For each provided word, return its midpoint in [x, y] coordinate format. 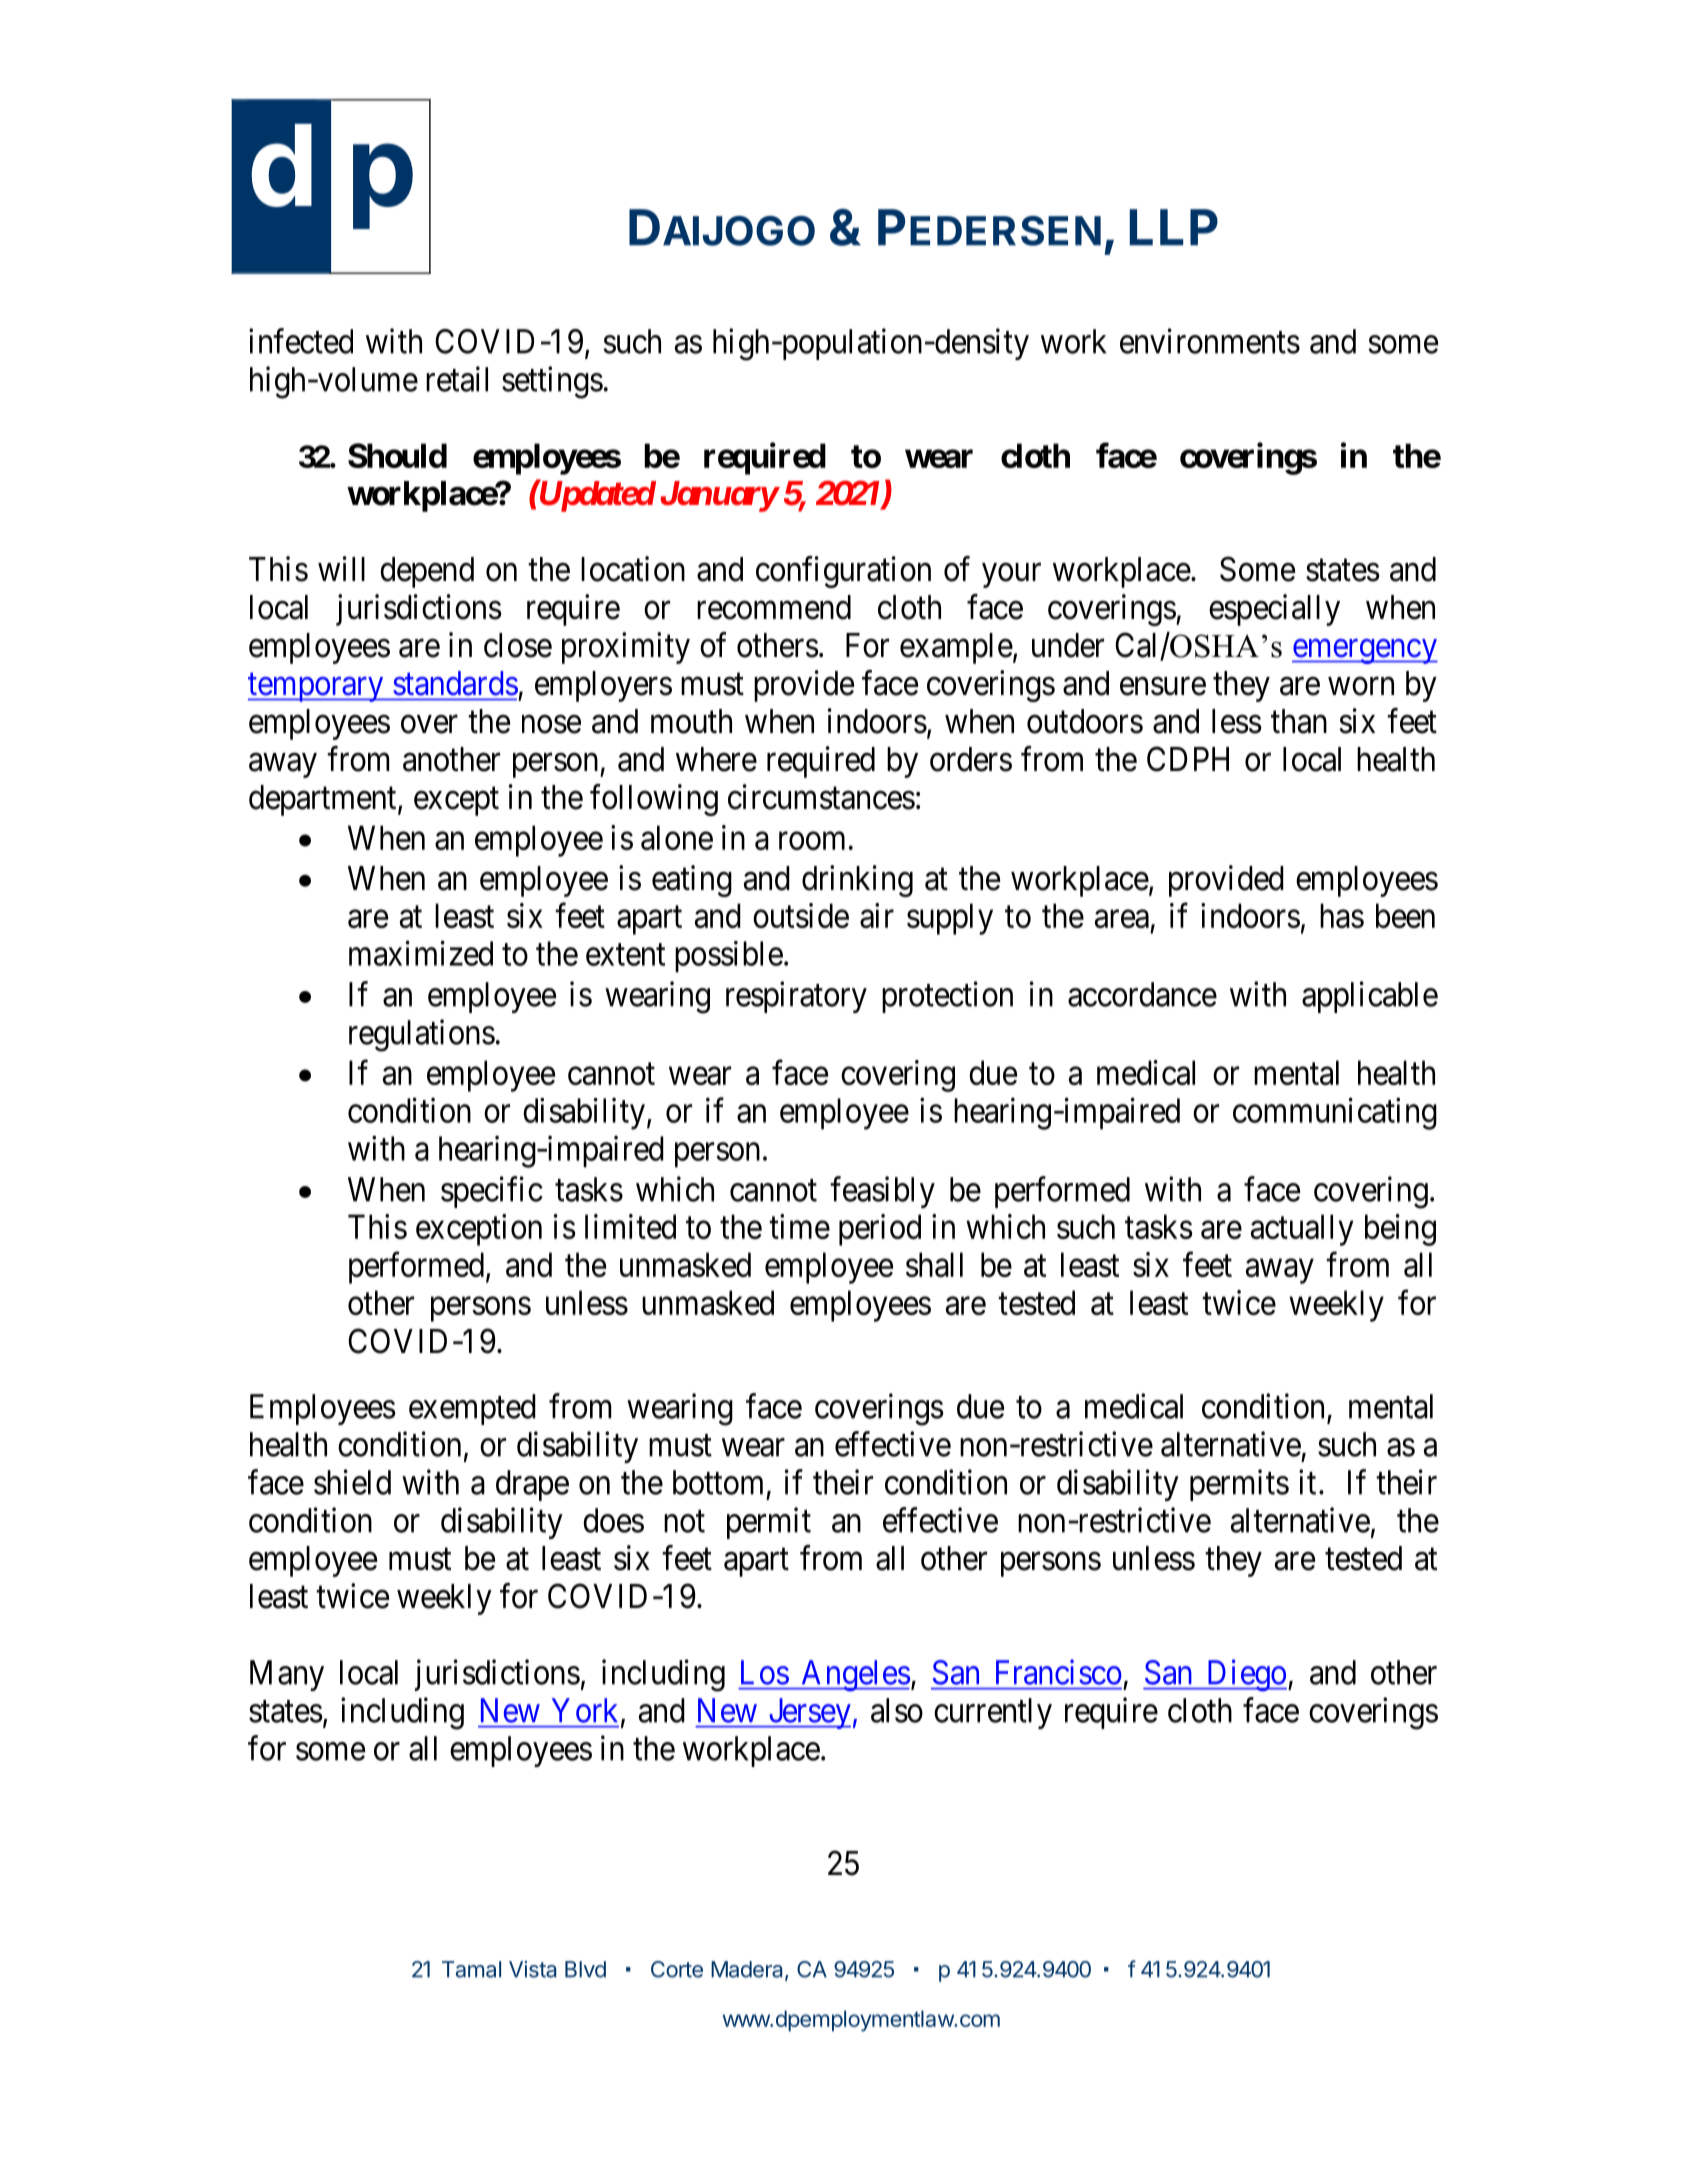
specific [492, 1192]
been [1405, 915]
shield [352, 1482]
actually [1302, 1230]
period [880, 1230]
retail [457, 379]
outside [801, 915]
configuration [843, 572]
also [897, 1710]
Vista [532, 1969]
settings [552, 382]
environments [1210, 341]
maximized [421, 953]
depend [427, 572]
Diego [1245, 1675]
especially [1274, 610]
